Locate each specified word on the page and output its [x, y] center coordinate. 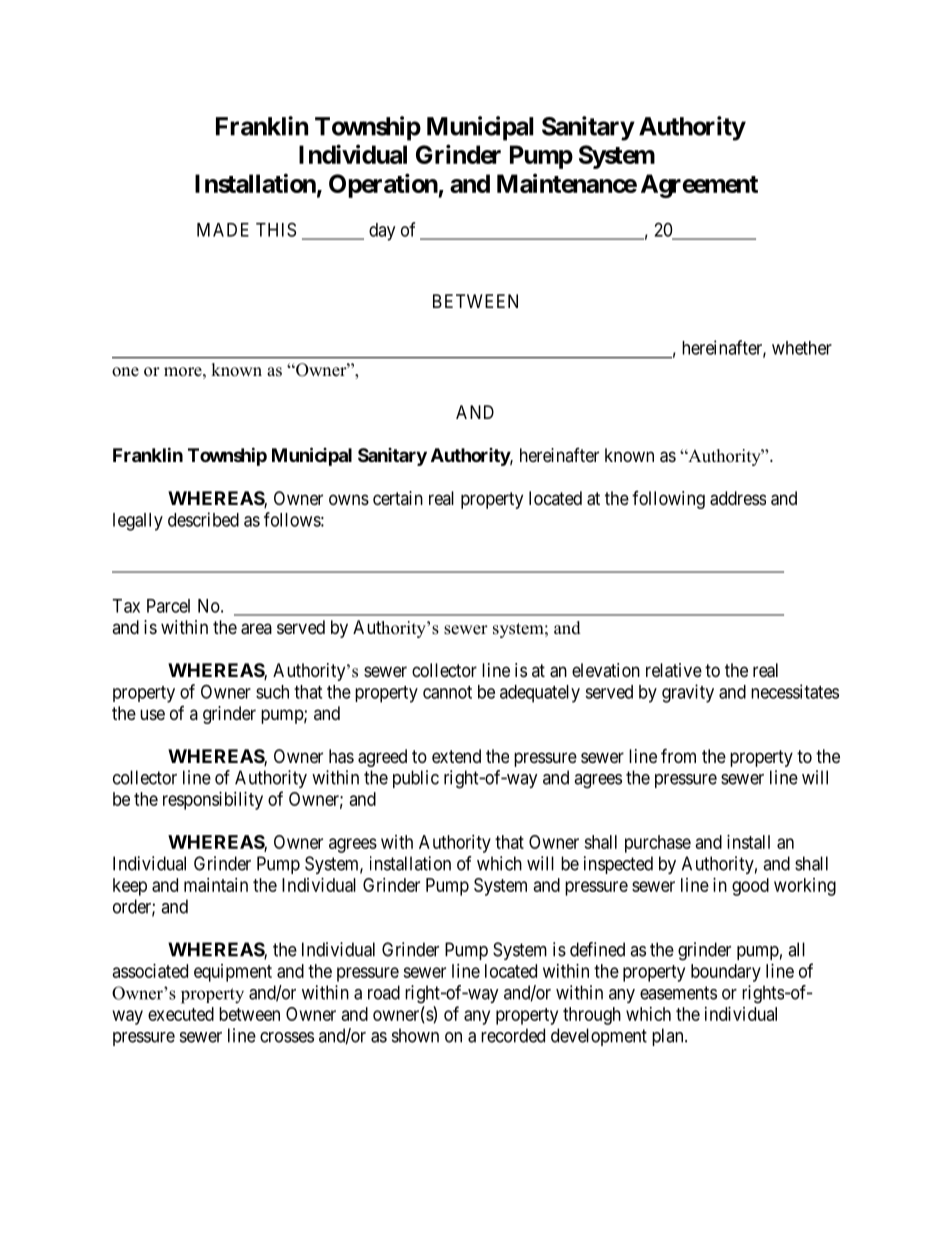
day [382, 232]
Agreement [699, 186]
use [152, 714]
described [203, 519]
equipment [233, 973]
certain [398, 498]
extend [456, 756]
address [738, 498]
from [678, 755]
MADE [223, 230]
